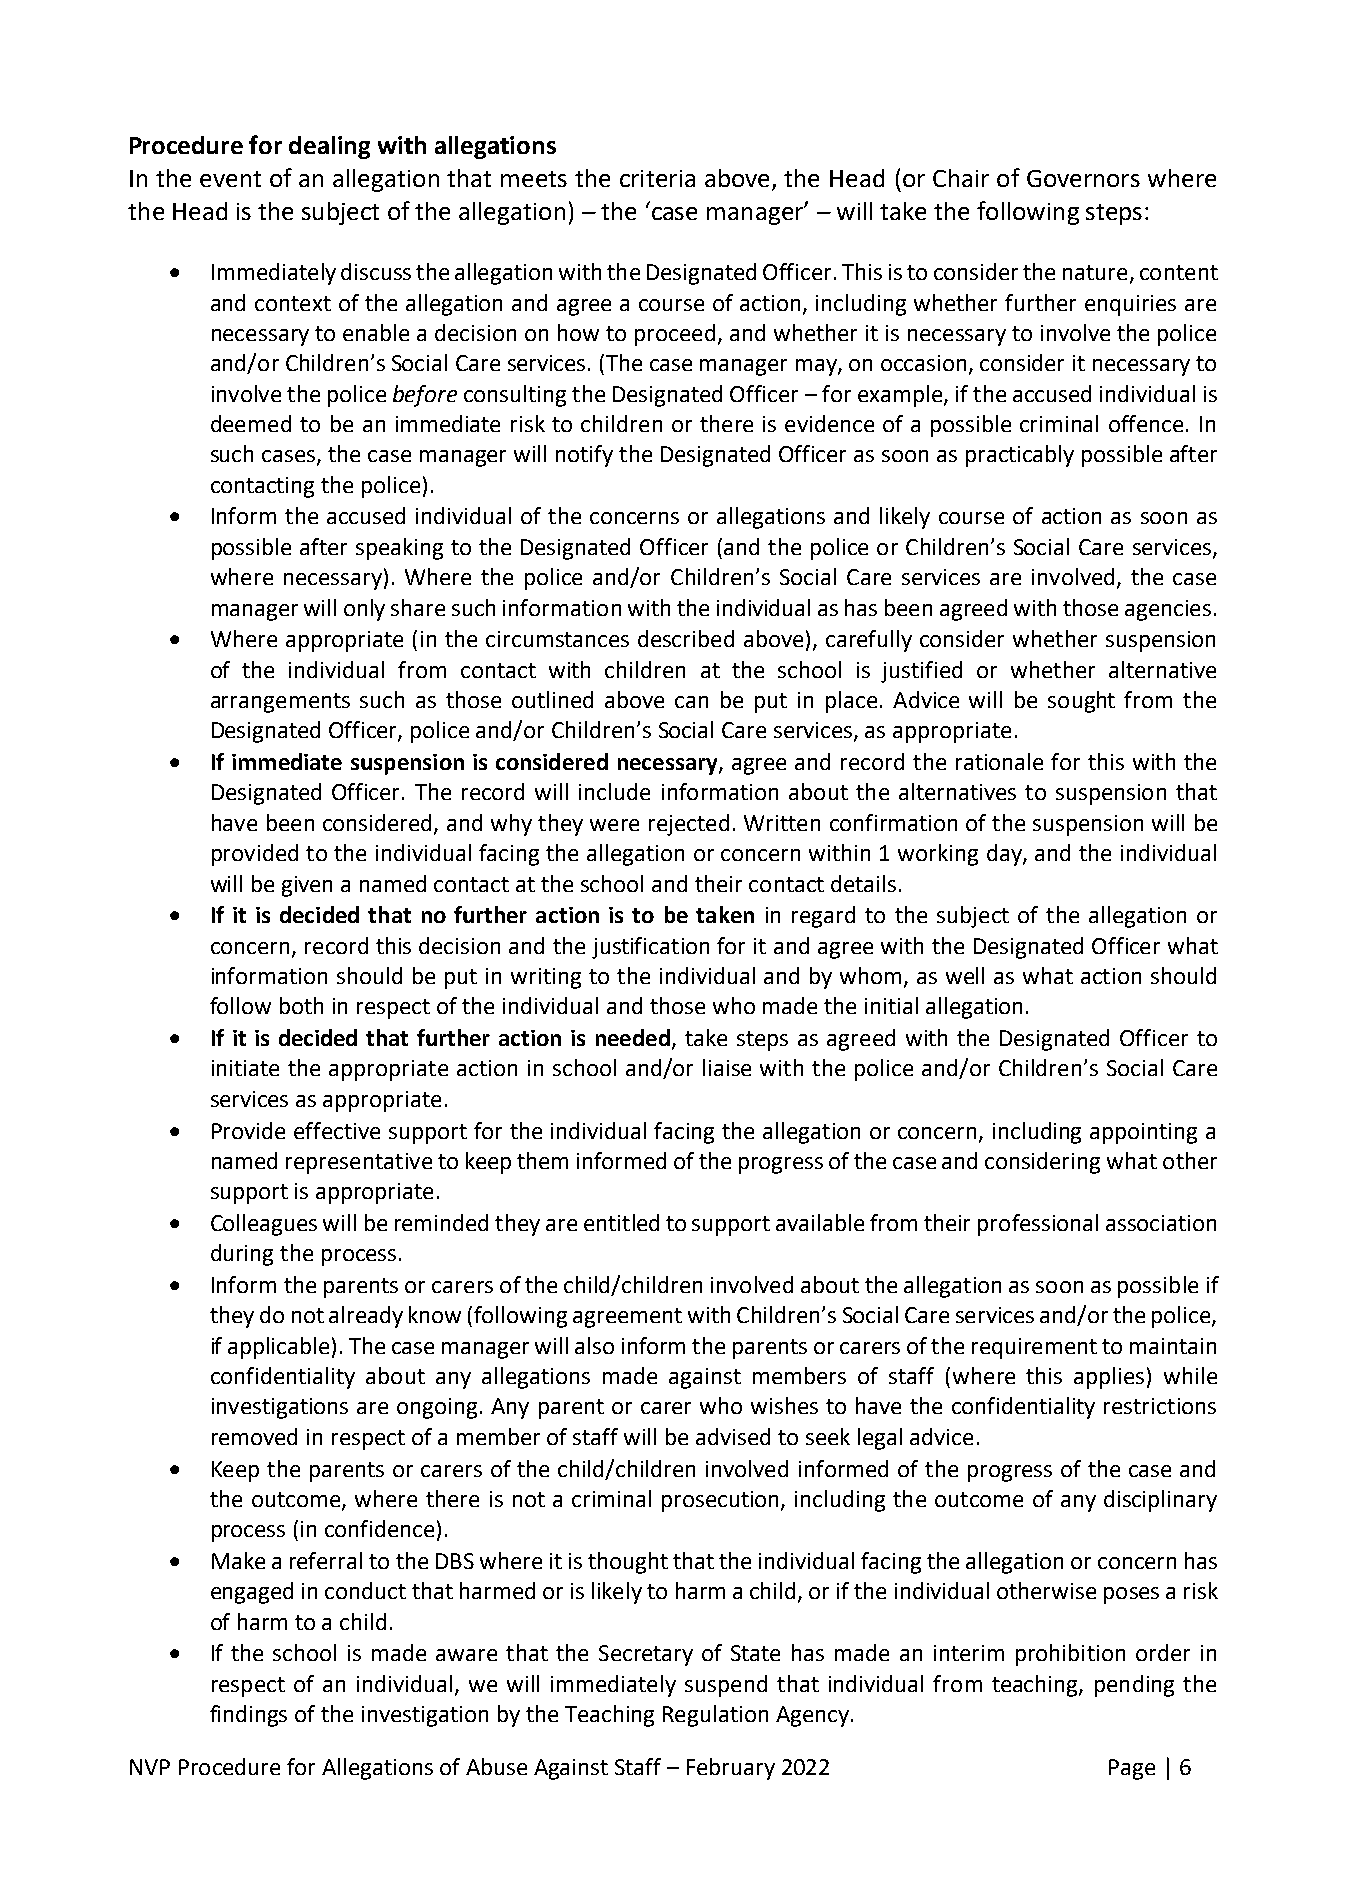  Describe the element at coordinates (1081, 702) in the screenshot. I see `sought` at that location.
